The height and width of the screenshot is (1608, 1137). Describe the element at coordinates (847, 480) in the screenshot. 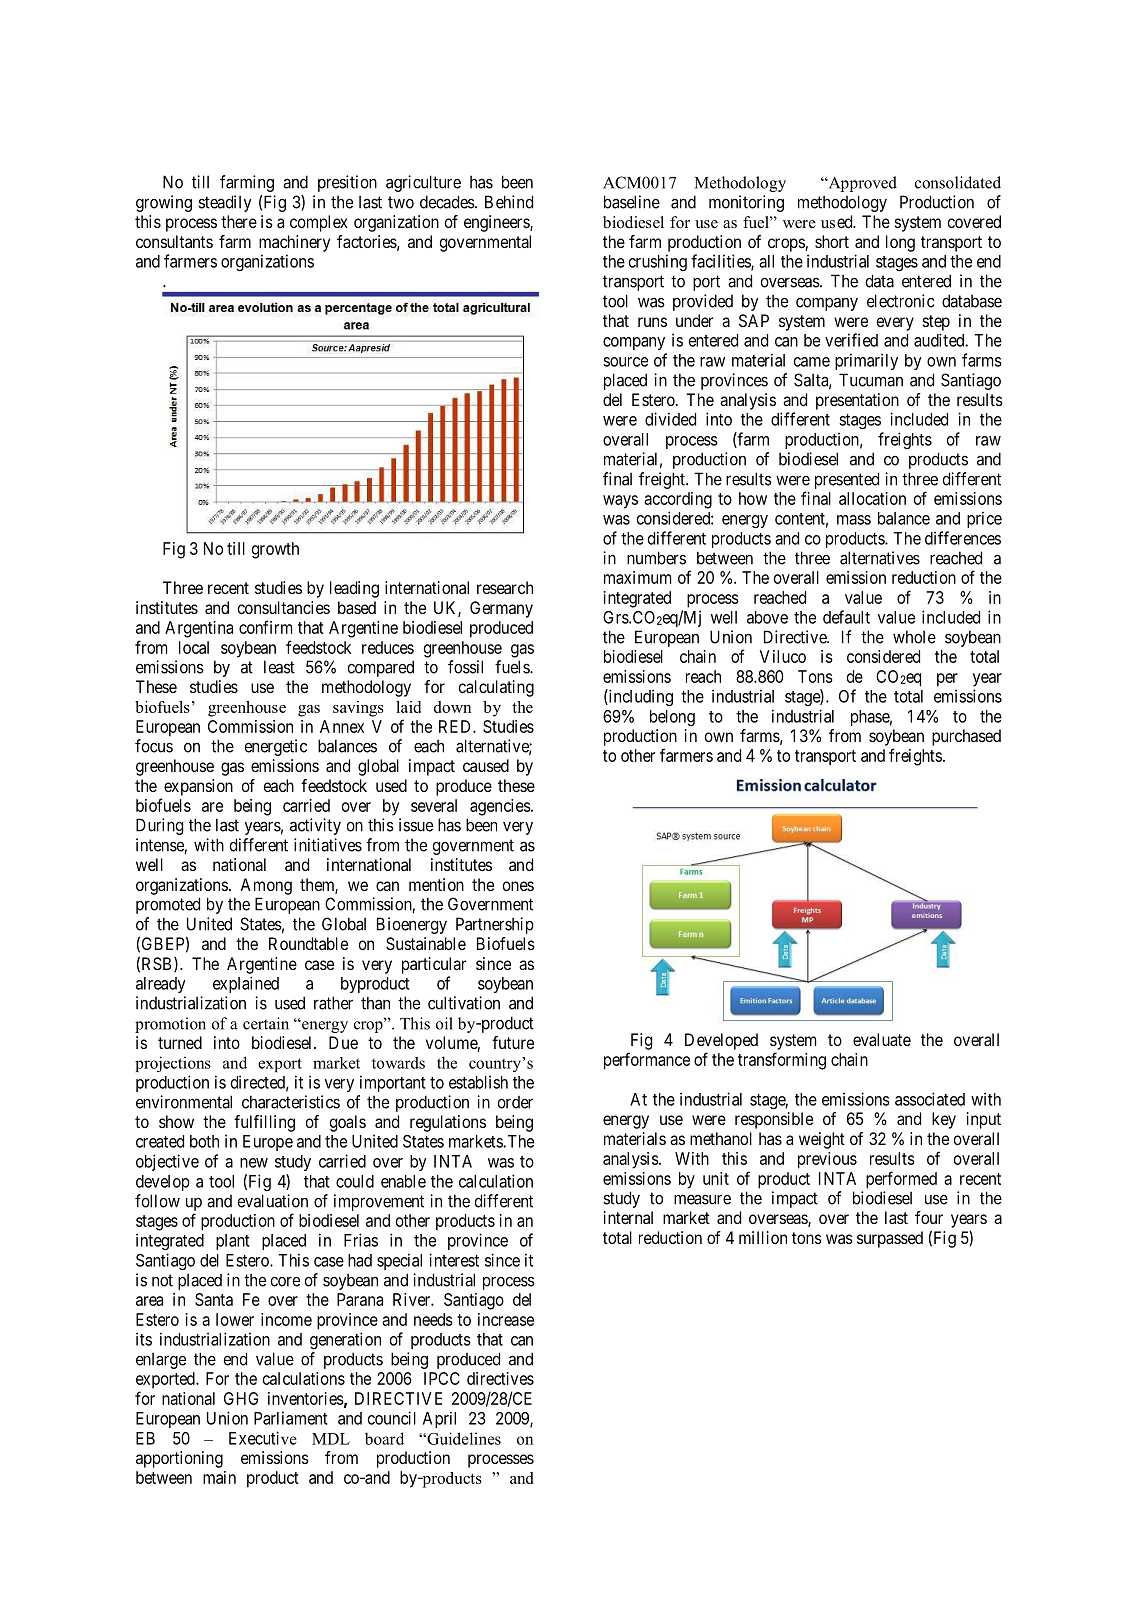

I see `presented` at that location.
